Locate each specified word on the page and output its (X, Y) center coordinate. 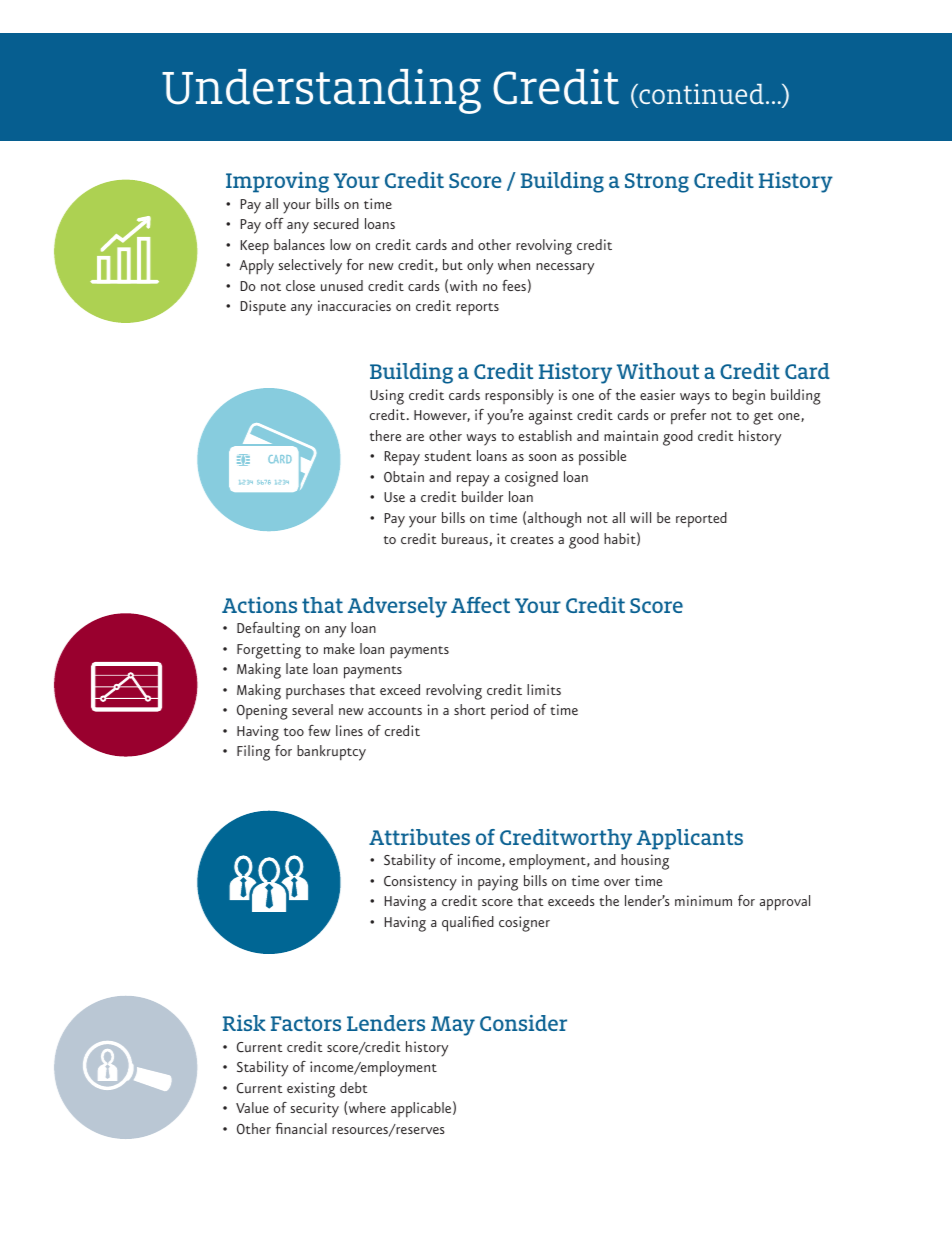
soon (542, 457)
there (385, 435)
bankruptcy (331, 753)
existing (311, 1090)
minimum (703, 900)
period (509, 711)
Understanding (321, 91)
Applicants (690, 839)
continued (700, 94)
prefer (688, 416)
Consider (523, 1023)
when (514, 264)
